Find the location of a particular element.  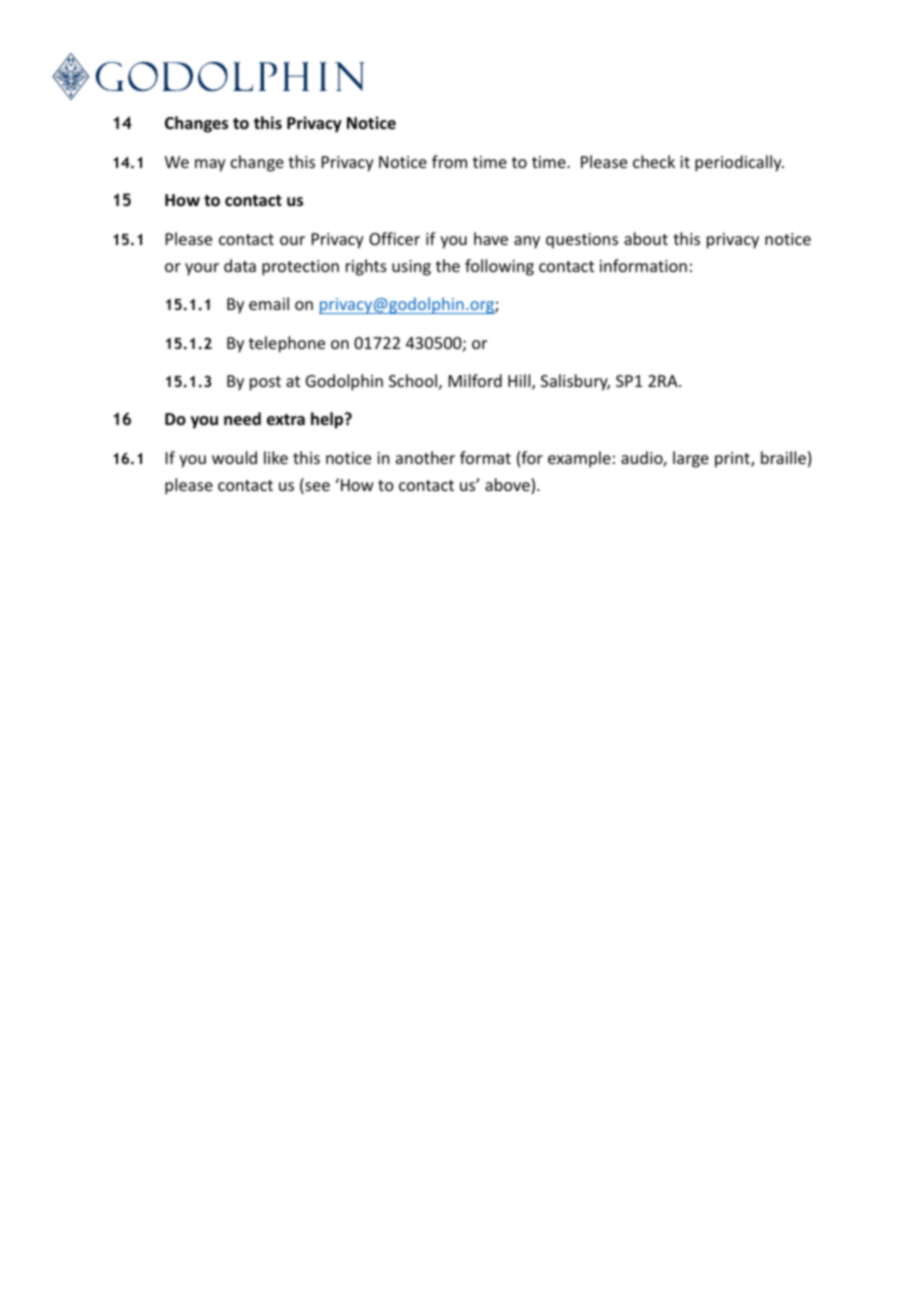

may is located at coordinates (210, 165).
